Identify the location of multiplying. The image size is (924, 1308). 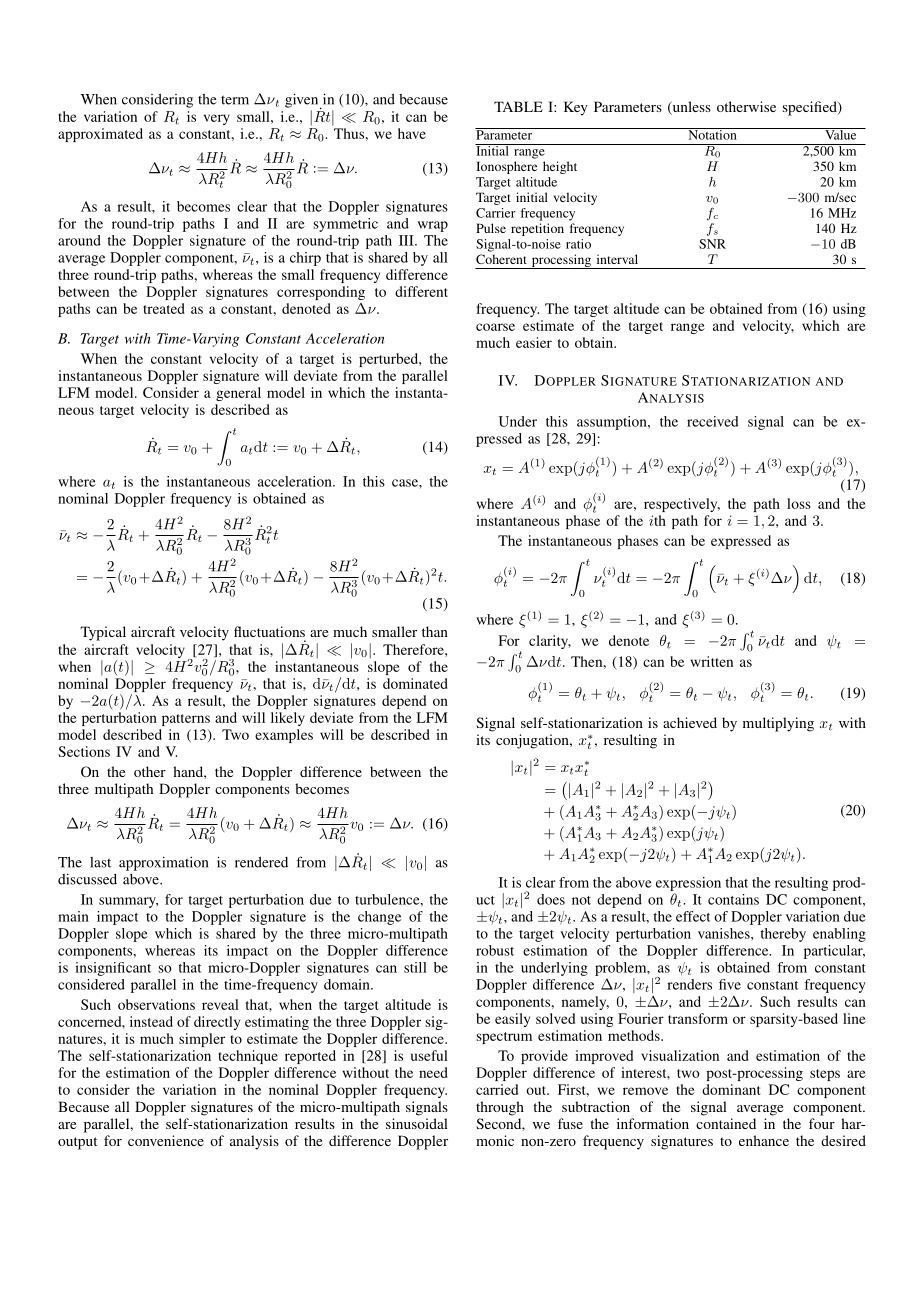
(778, 724).
